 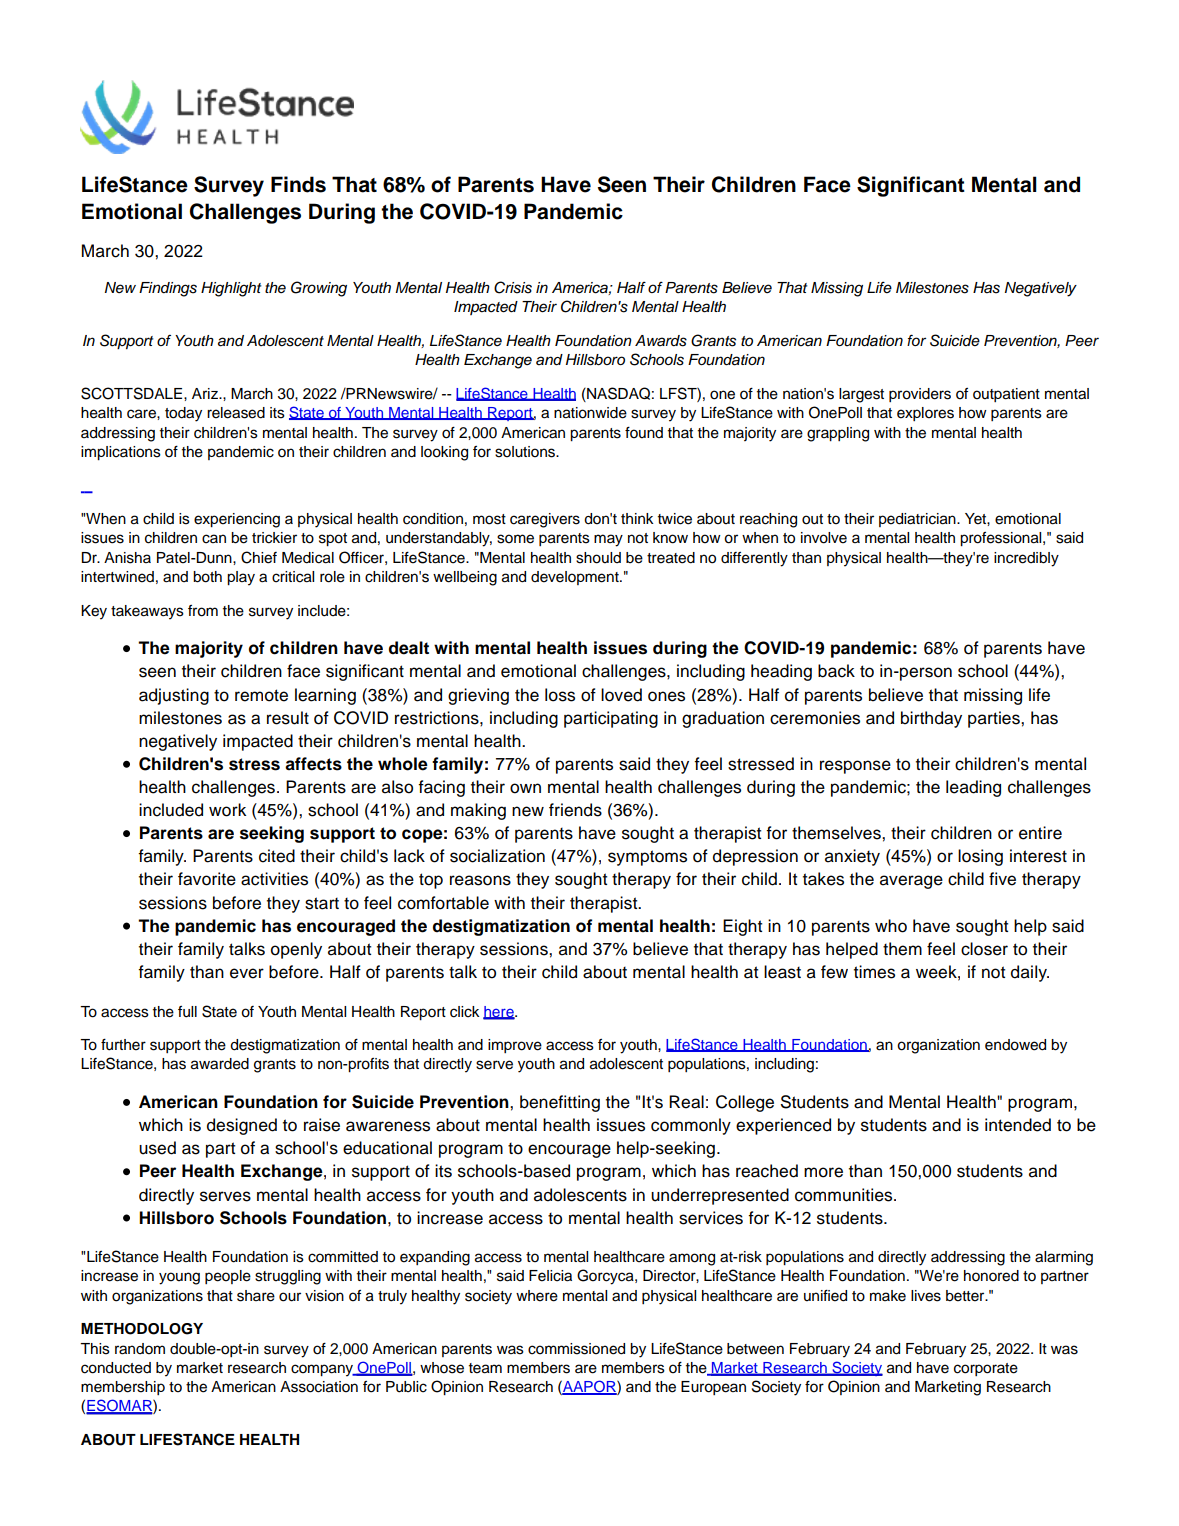 I want to click on friends, so click(x=575, y=810).
